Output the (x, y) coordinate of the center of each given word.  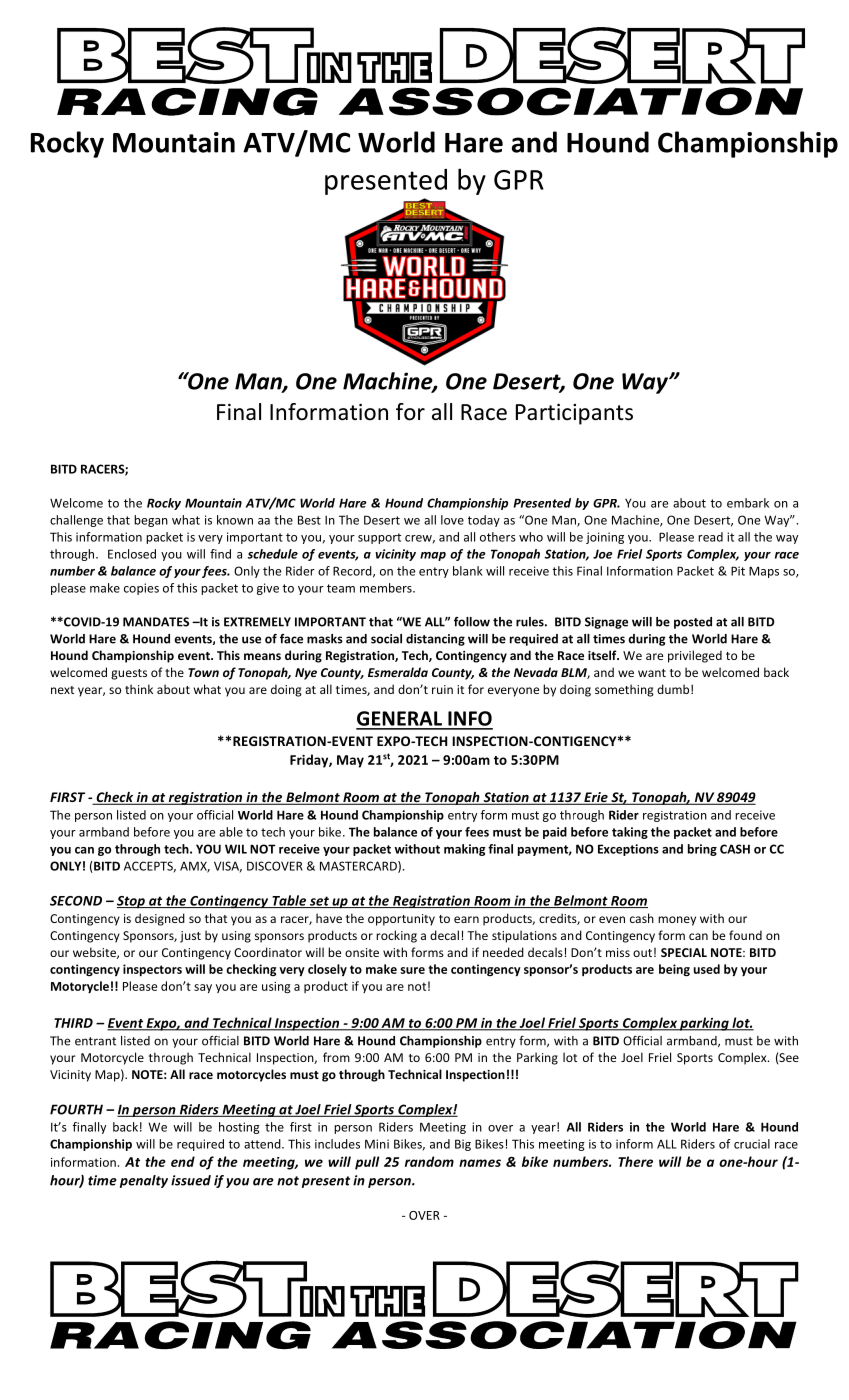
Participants (574, 414)
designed (160, 919)
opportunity (401, 920)
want (652, 673)
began (151, 521)
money (677, 921)
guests (129, 674)
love (452, 520)
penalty (144, 1181)
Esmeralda (398, 672)
